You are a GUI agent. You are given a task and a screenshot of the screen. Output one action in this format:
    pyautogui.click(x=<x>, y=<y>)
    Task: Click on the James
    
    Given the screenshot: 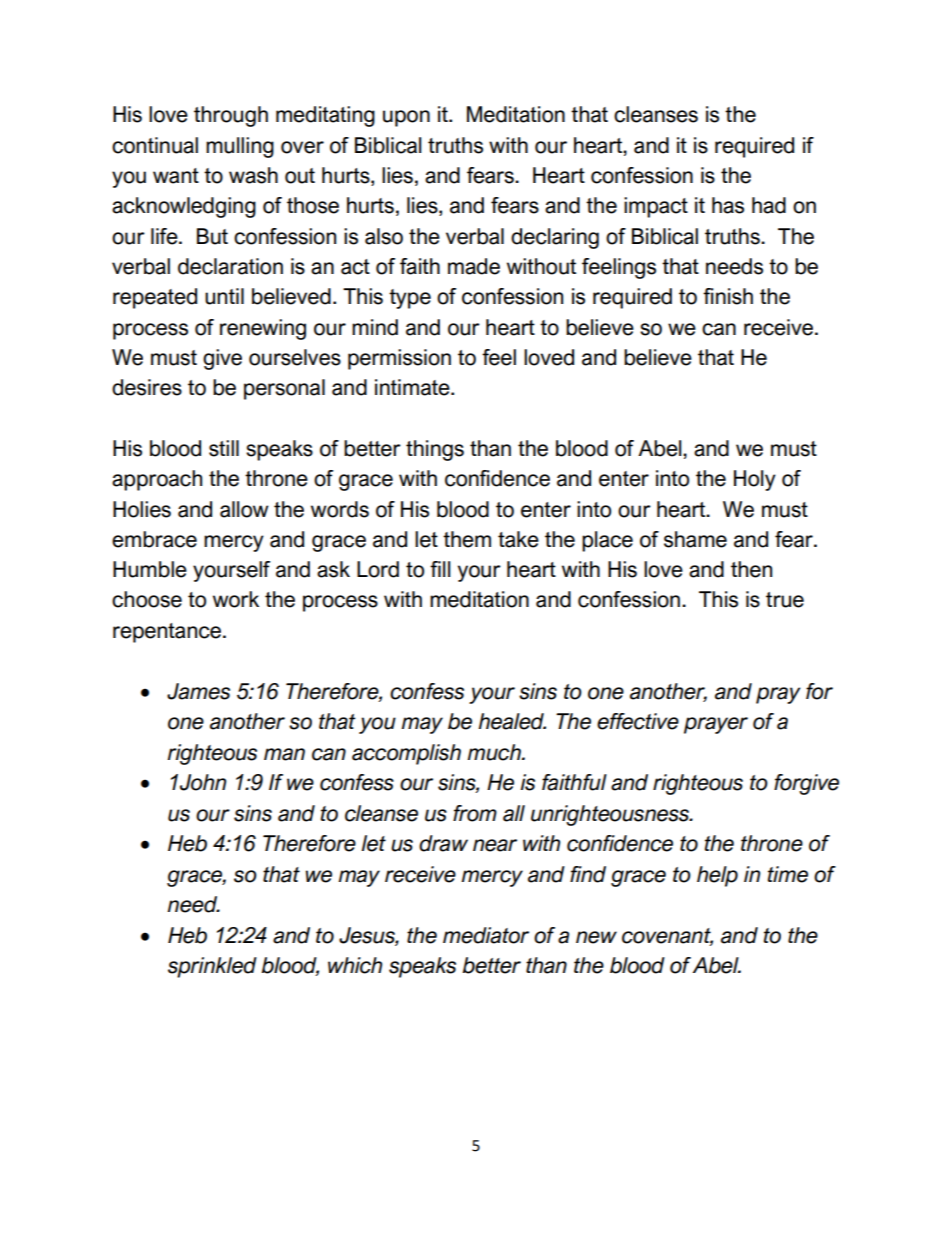 What is the action you would take?
    pyautogui.click(x=198, y=691)
